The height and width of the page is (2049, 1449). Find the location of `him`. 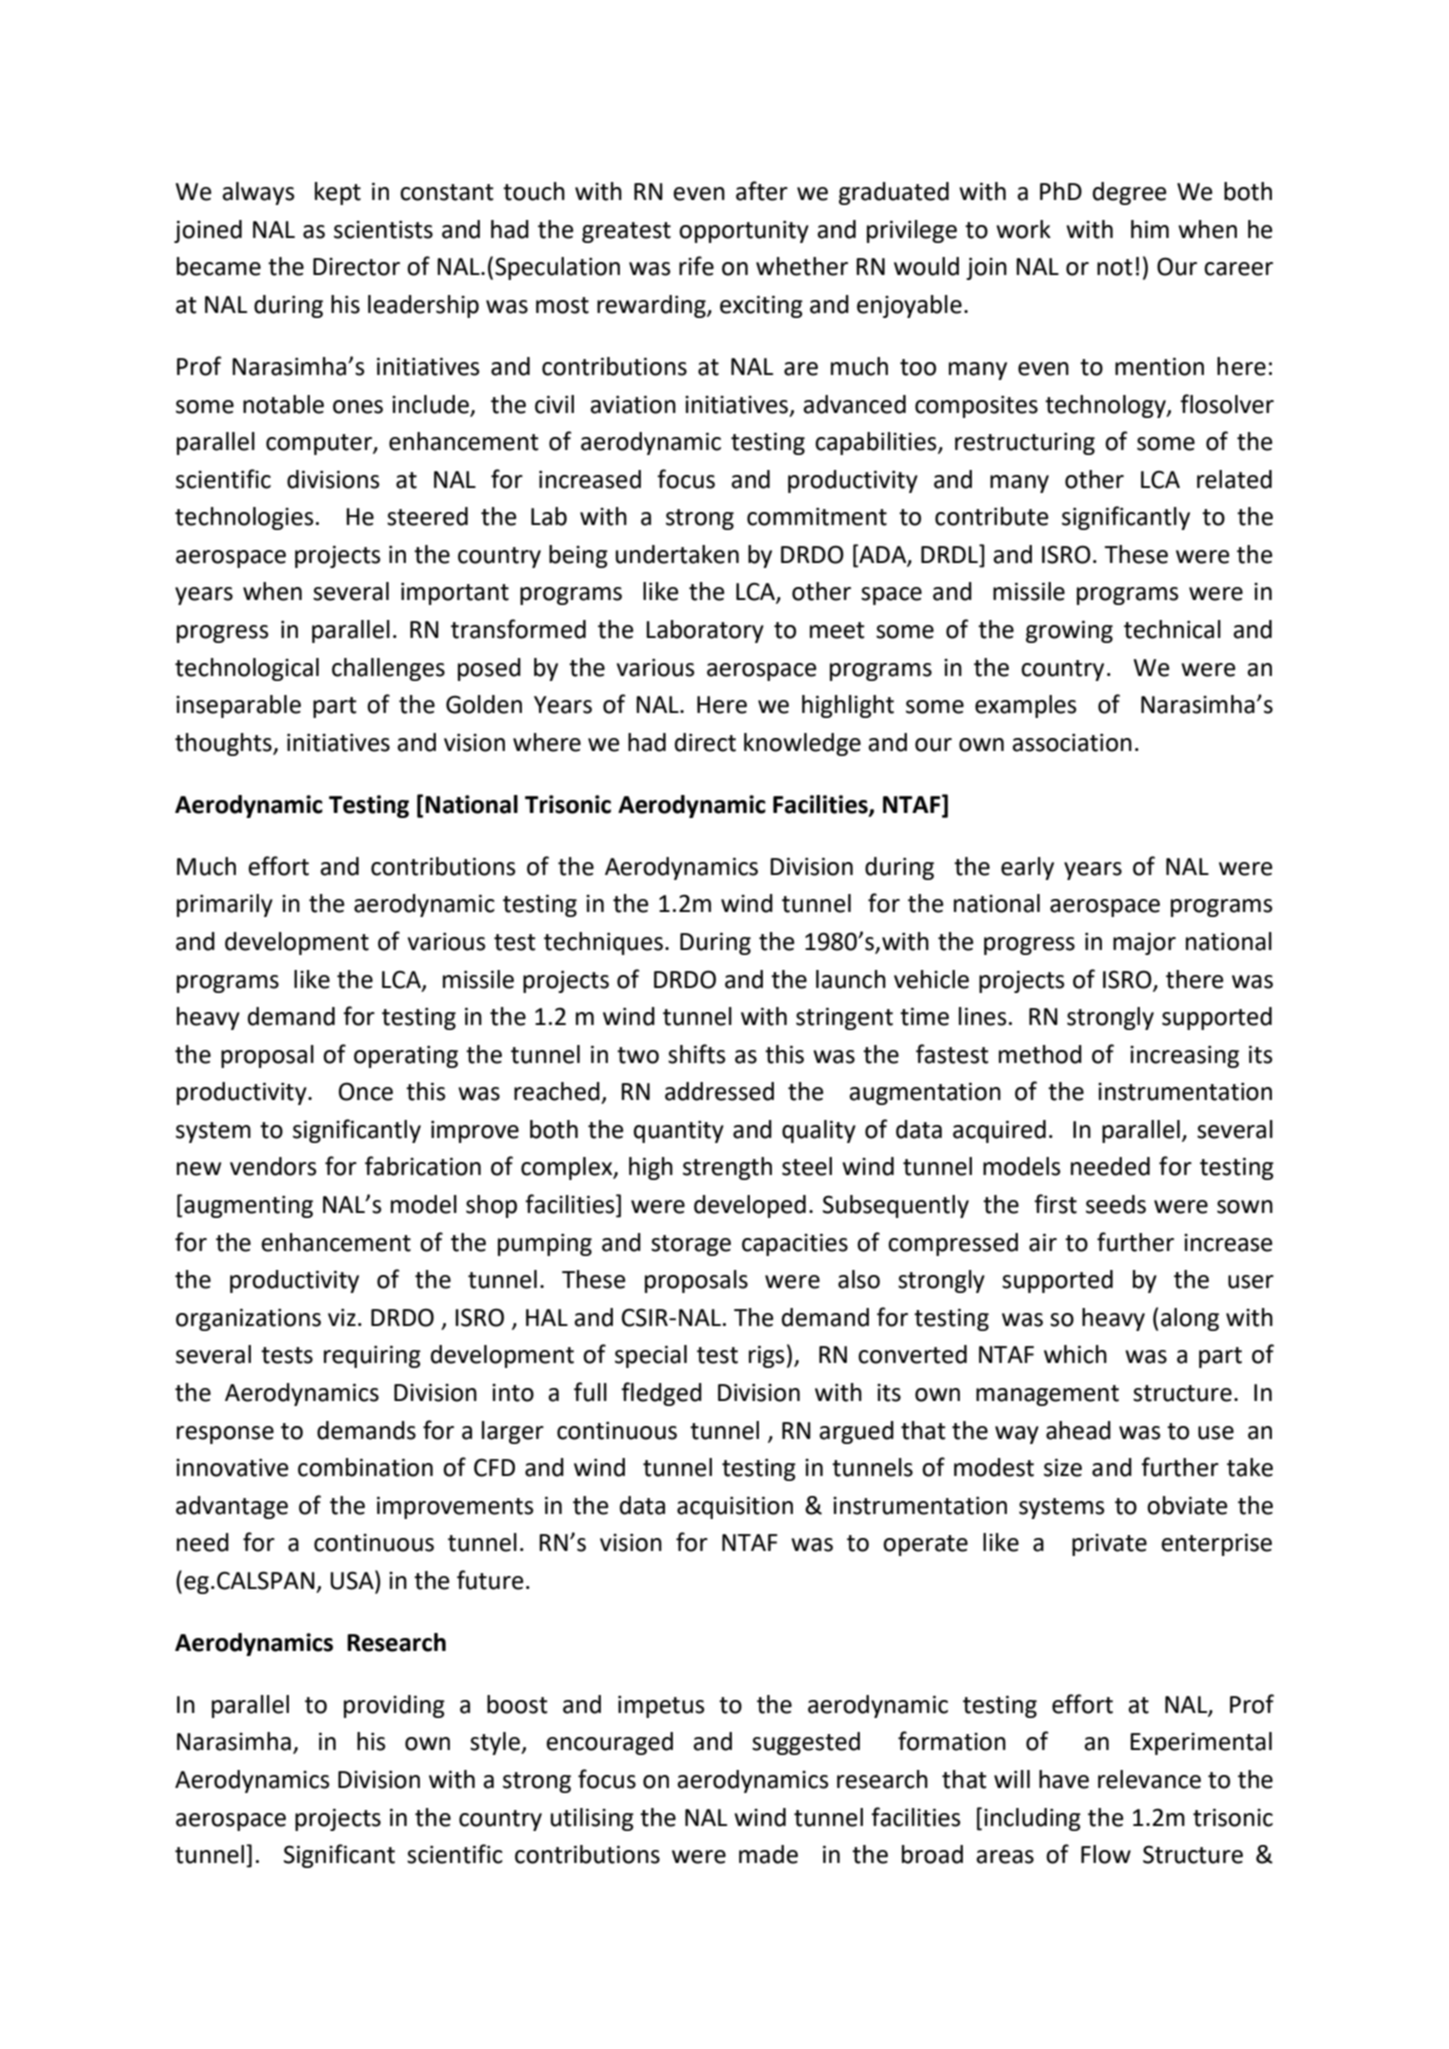

him is located at coordinates (1150, 229).
